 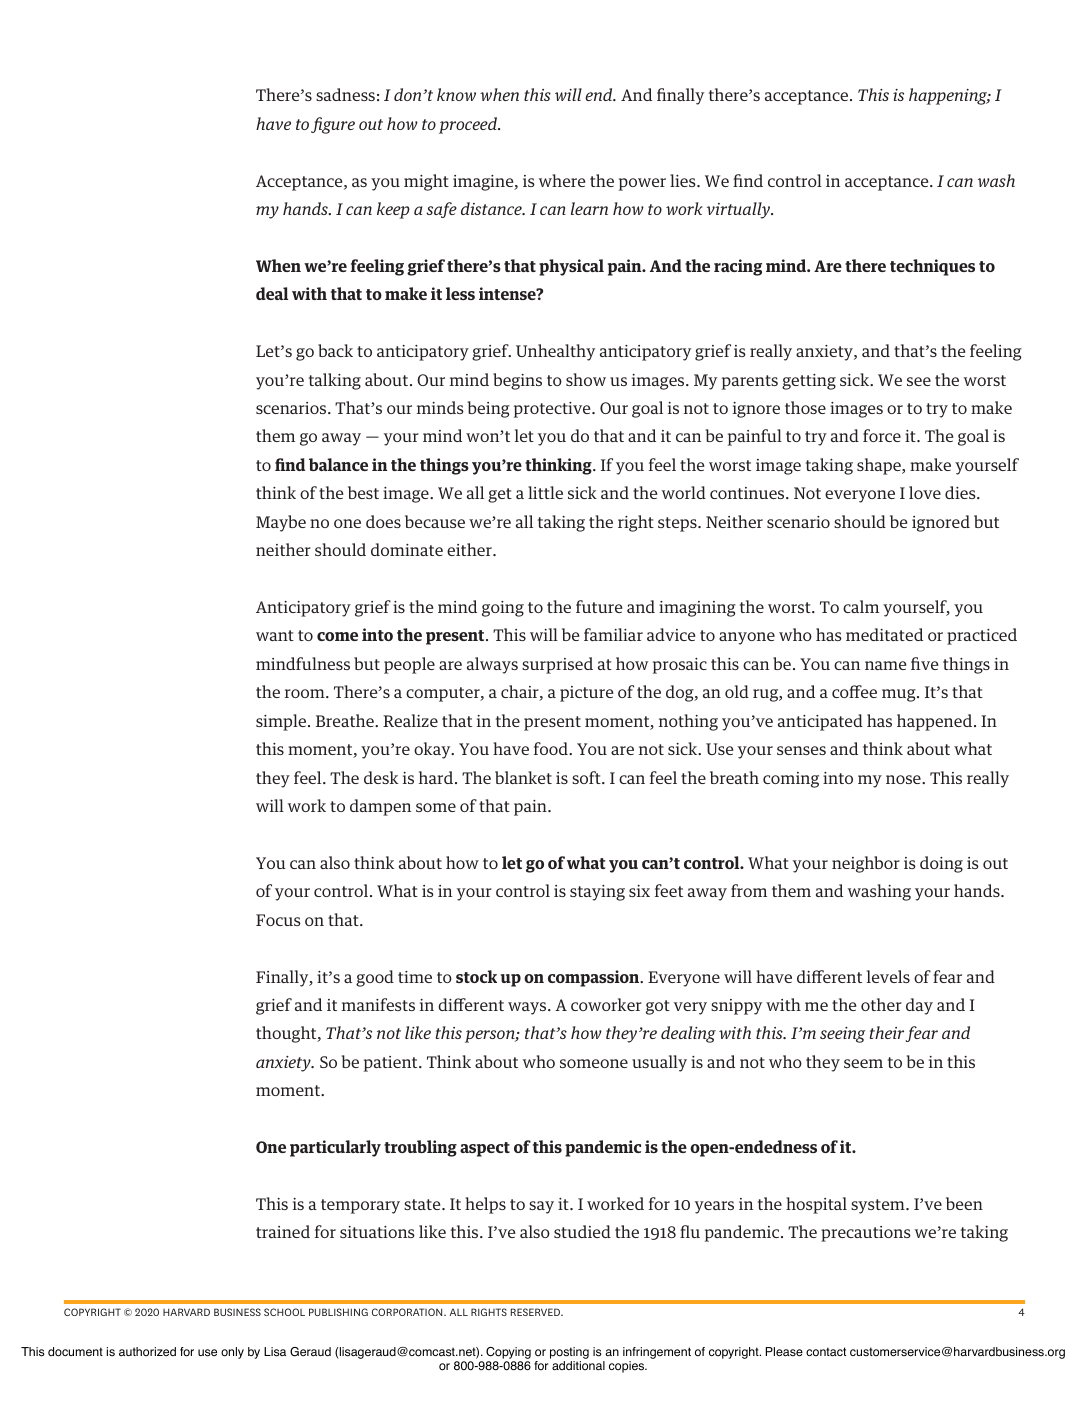 I want to click on sadness, so click(x=345, y=94).
